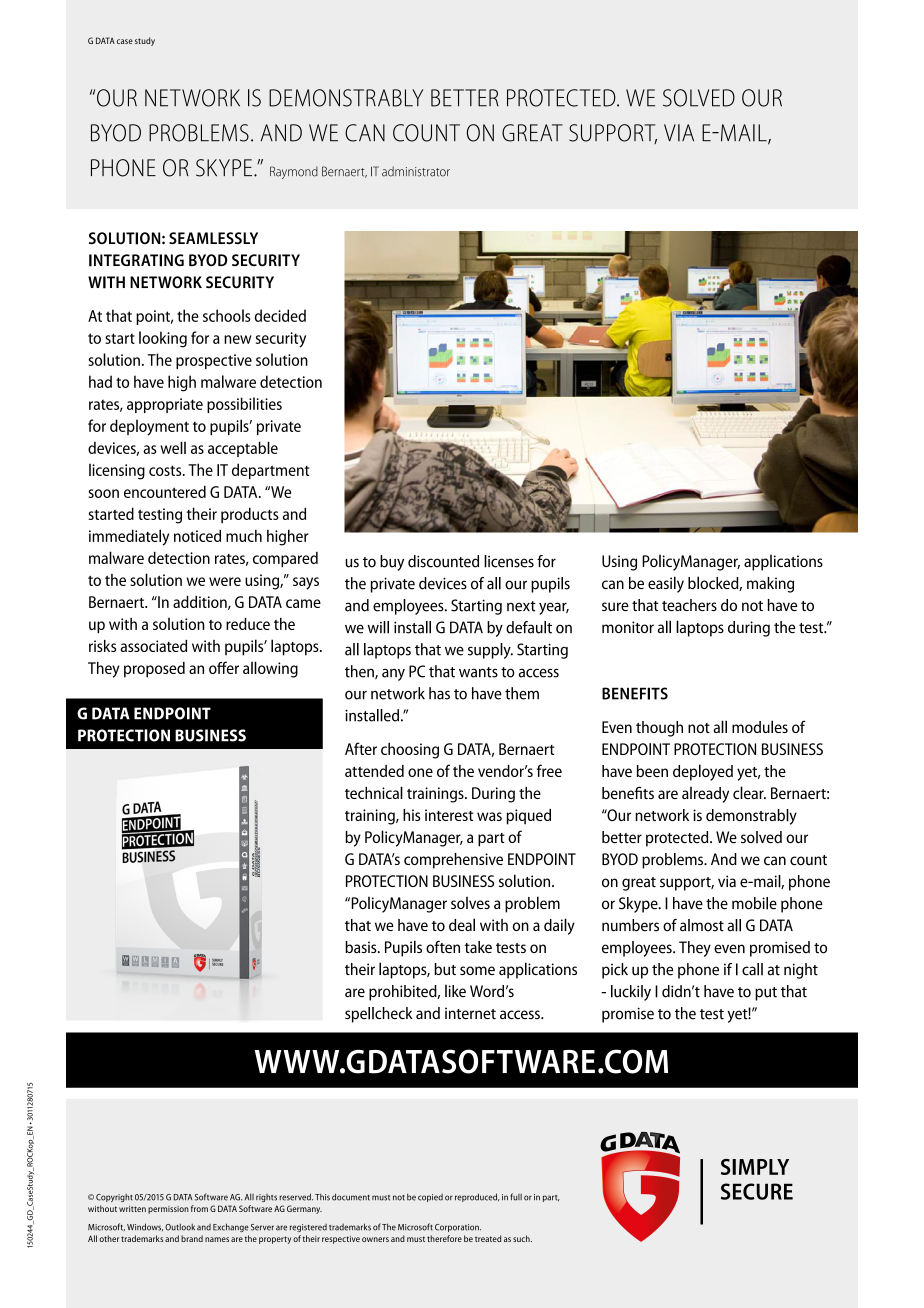  Describe the element at coordinates (430, 1198) in the page. I see `copied` at that location.
